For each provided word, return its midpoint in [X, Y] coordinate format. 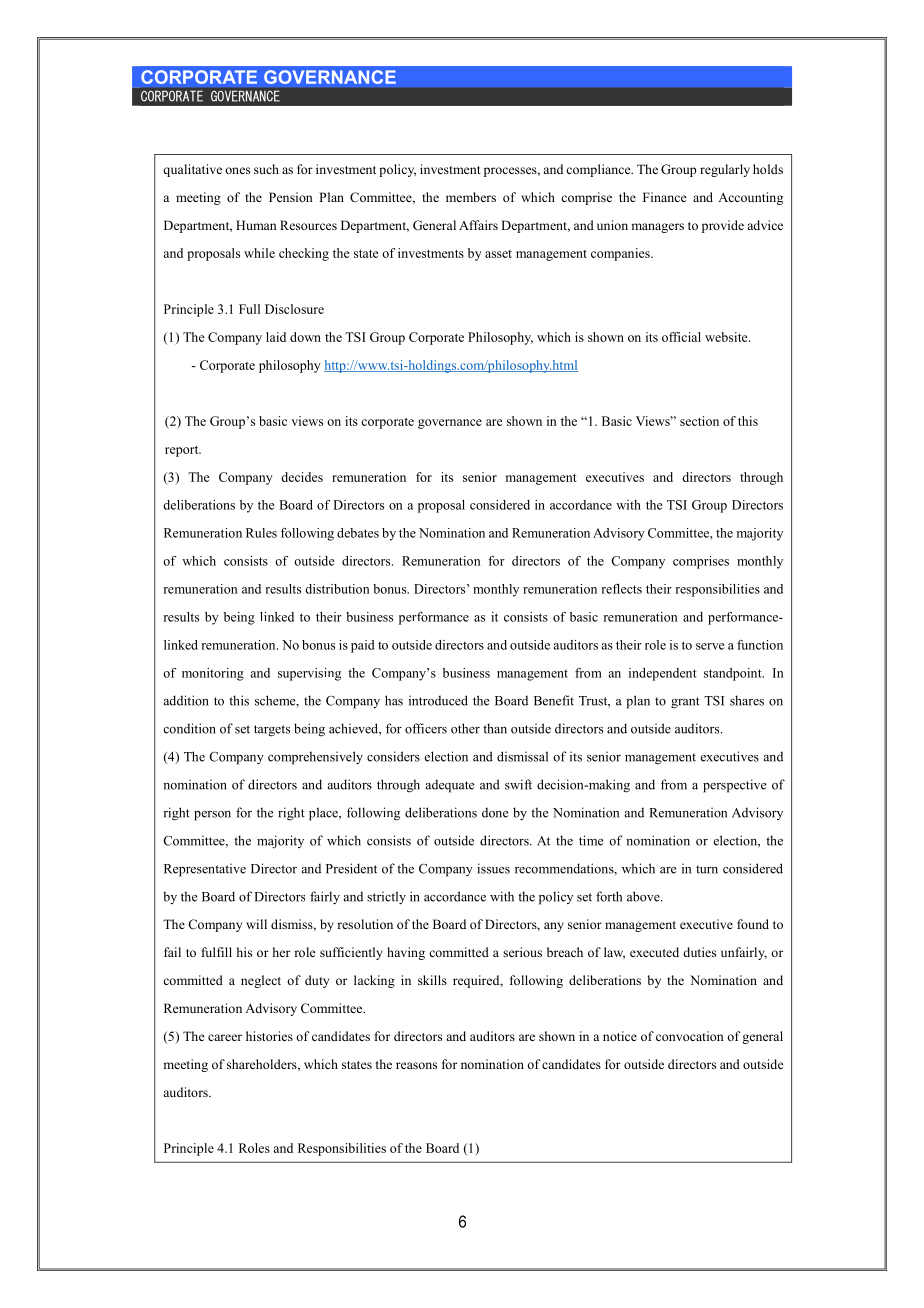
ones [237, 170]
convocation [690, 1036]
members [471, 197]
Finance [665, 197]
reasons [416, 1065]
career [225, 1037]
